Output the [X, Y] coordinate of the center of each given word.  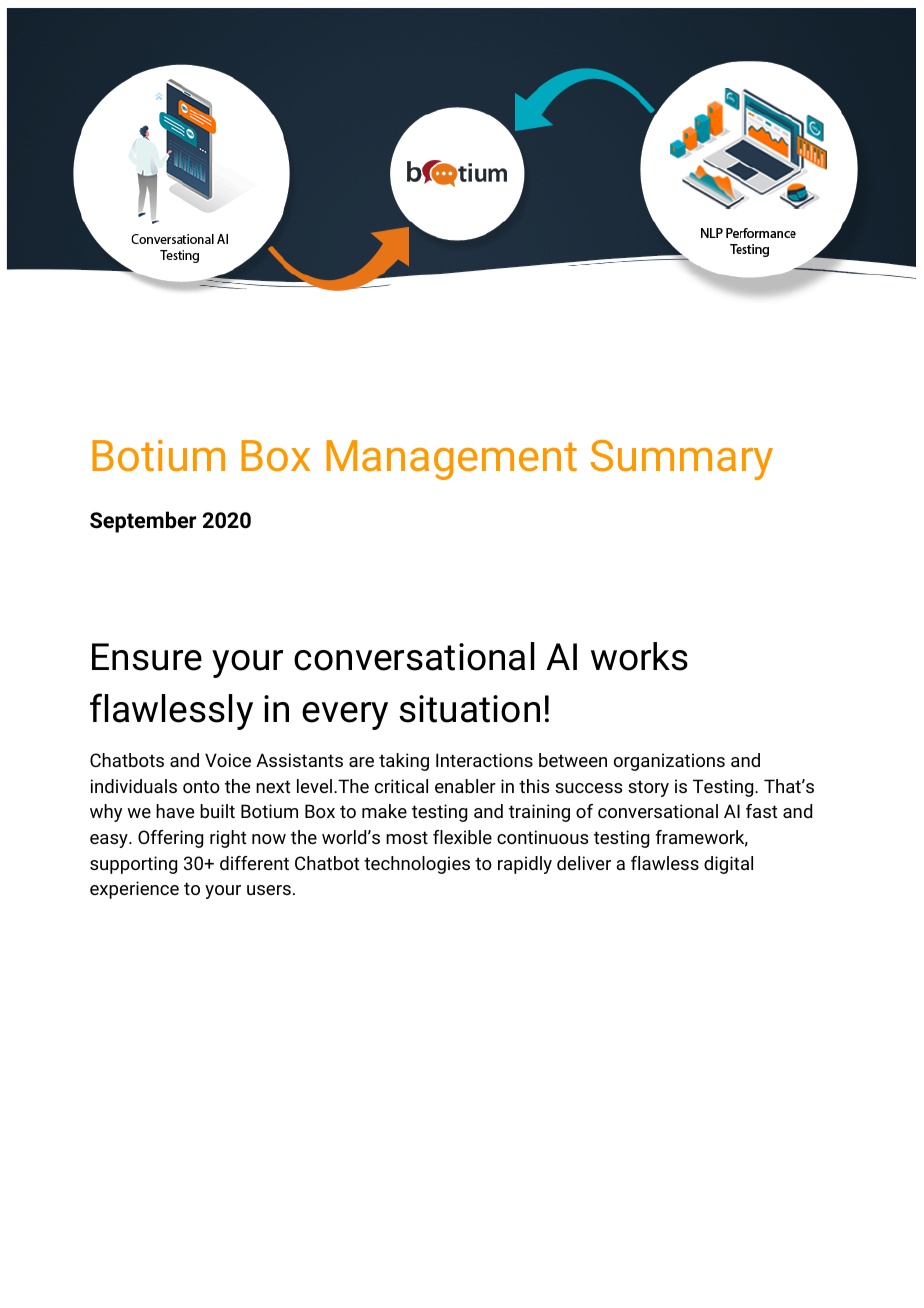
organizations [669, 762]
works [639, 656]
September [143, 522]
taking [404, 762]
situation [469, 709]
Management [451, 460]
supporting [133, 865]
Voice [228, 760]
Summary [682, 460]
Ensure [147, 657]
